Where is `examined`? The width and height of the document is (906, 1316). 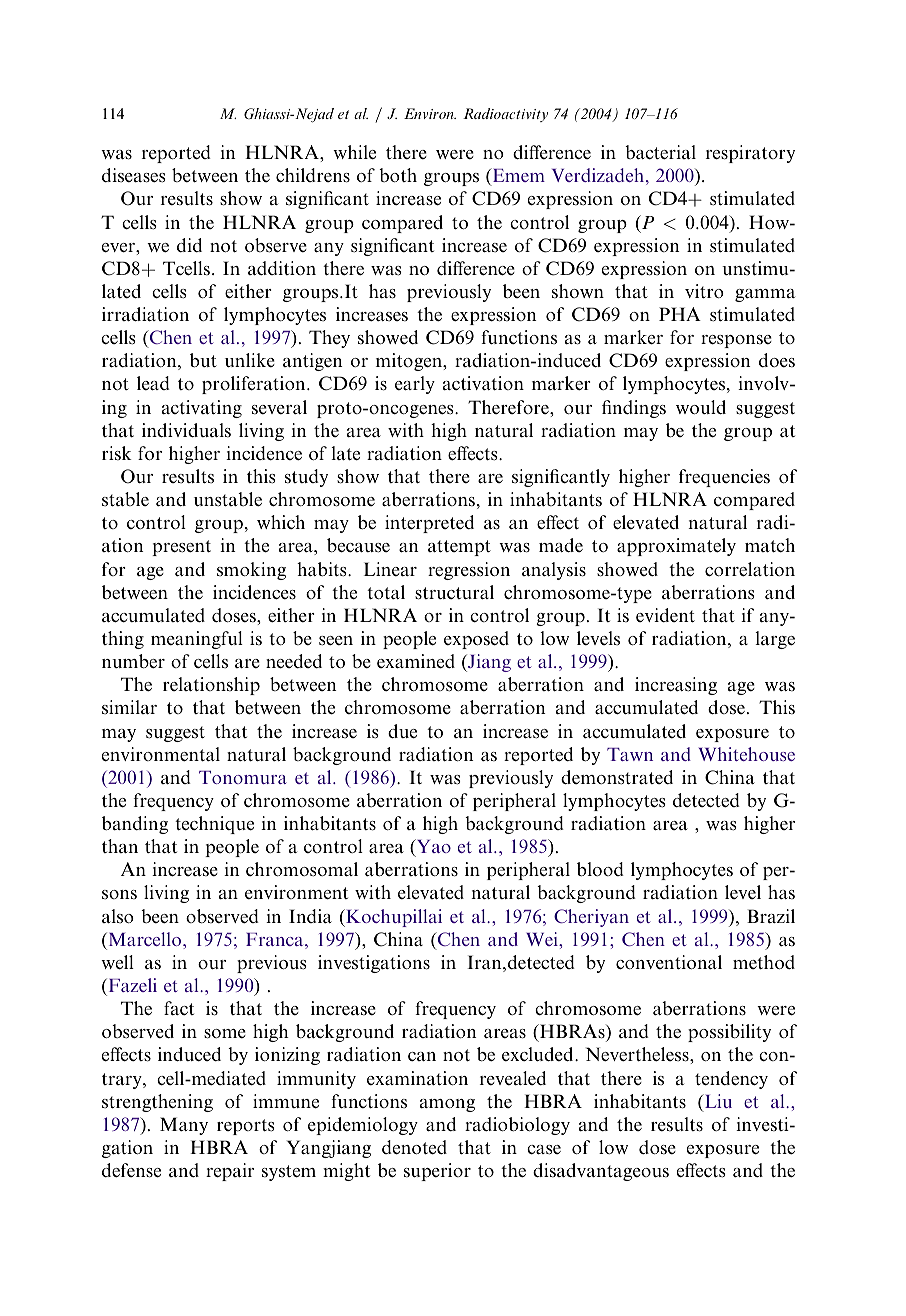
examined is located at coordinates (416, 661).
